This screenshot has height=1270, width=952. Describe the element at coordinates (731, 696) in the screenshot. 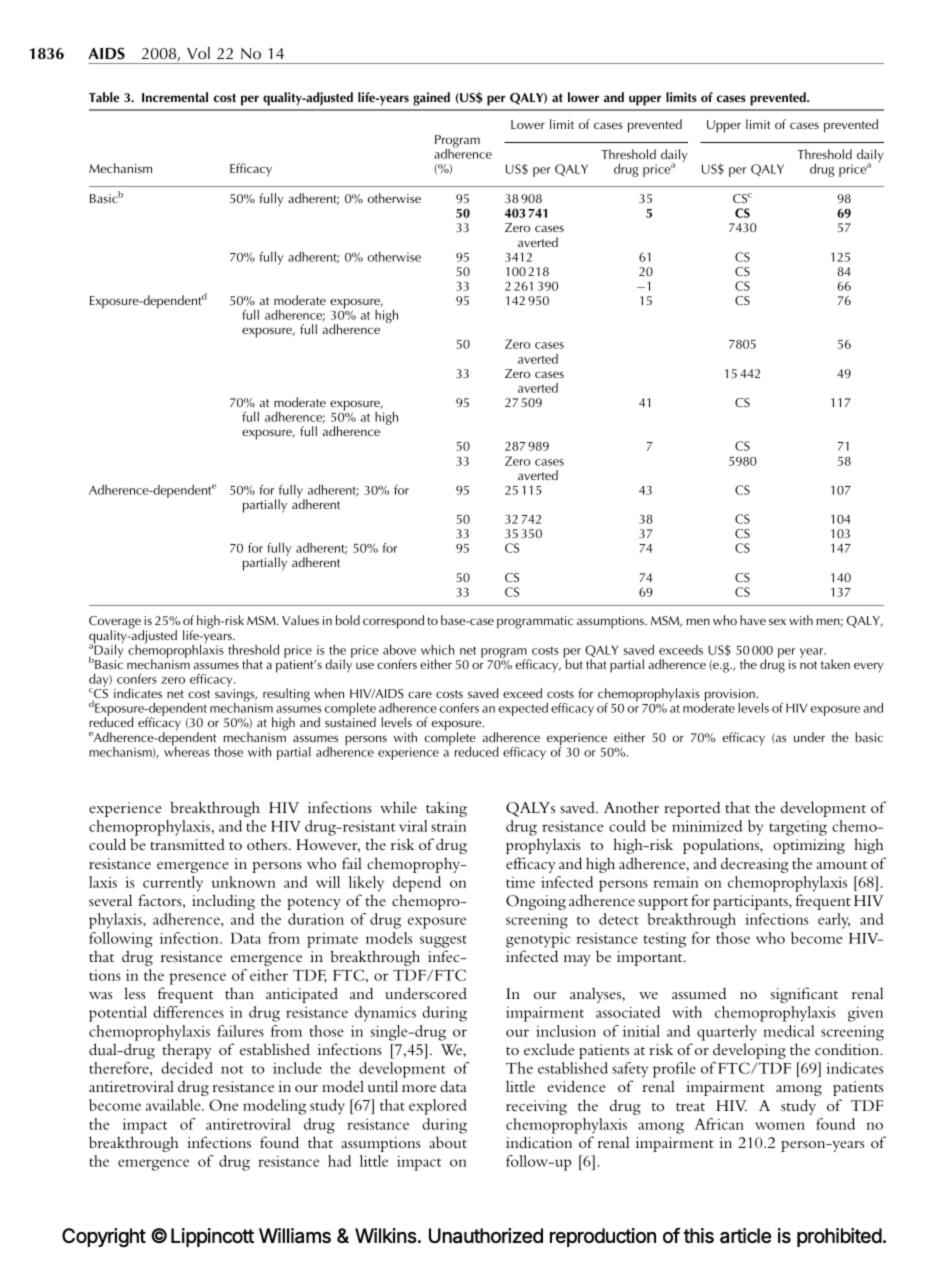

I see `provision` at that location.
